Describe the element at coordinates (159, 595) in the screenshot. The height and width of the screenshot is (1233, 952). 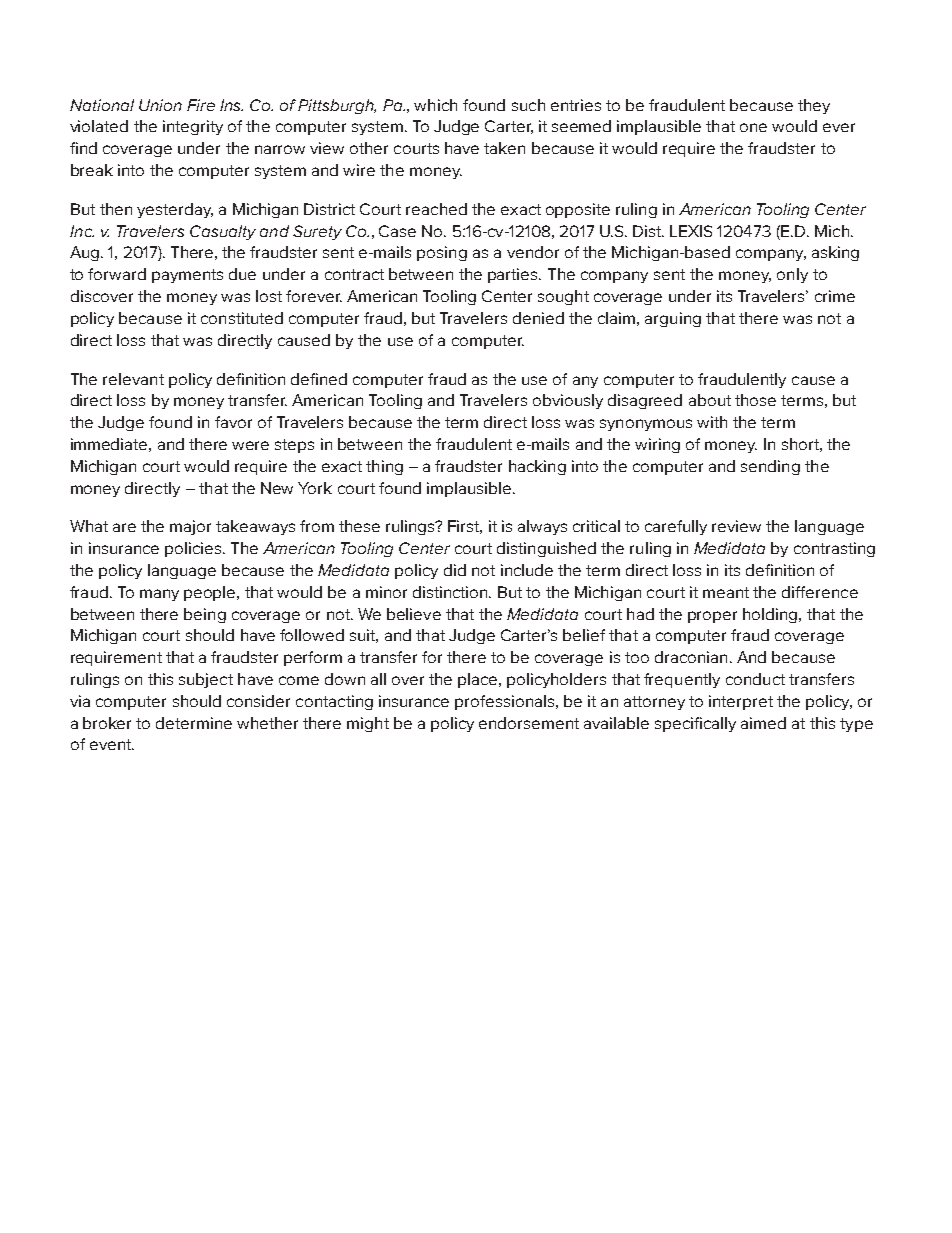
I see `many` at that location.
